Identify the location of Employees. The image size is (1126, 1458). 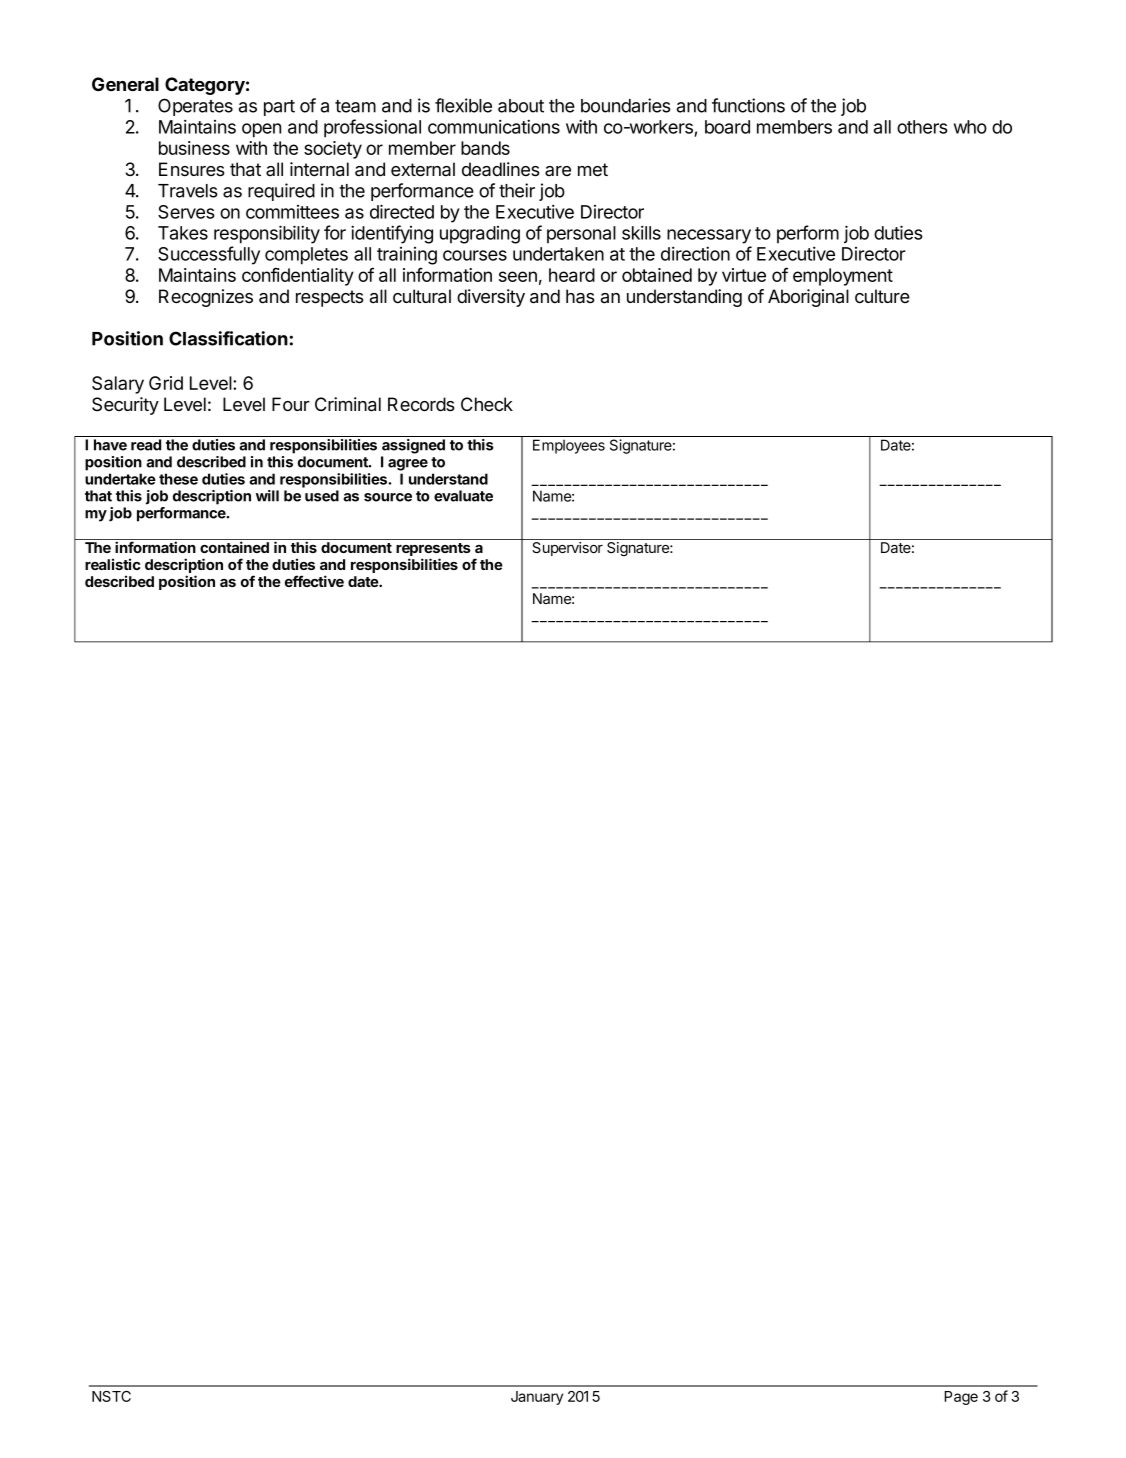
(569, 446).
